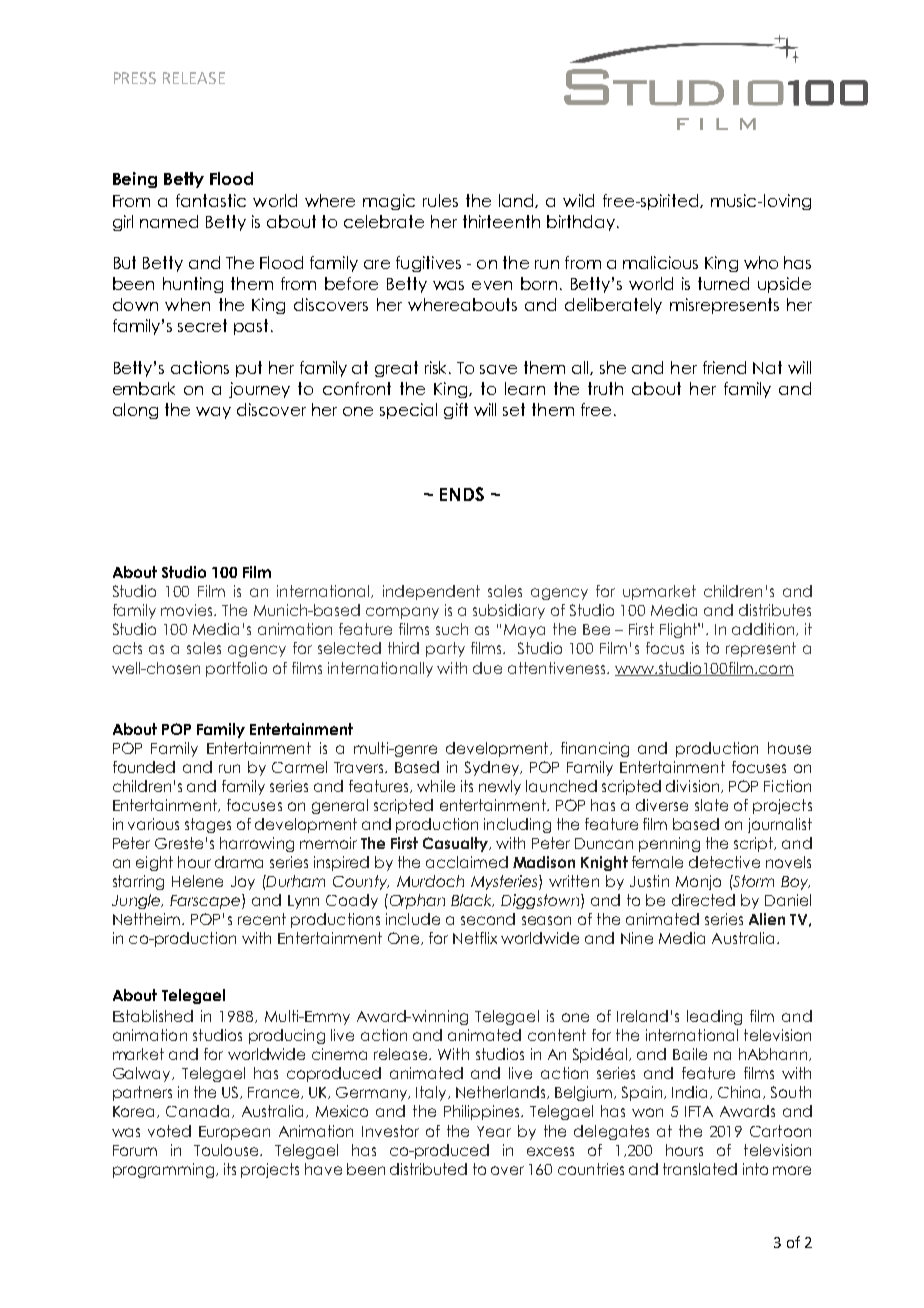  Describe the element at coordinates (135, 78) in the screenshot. I see `PRESS` at that location.
